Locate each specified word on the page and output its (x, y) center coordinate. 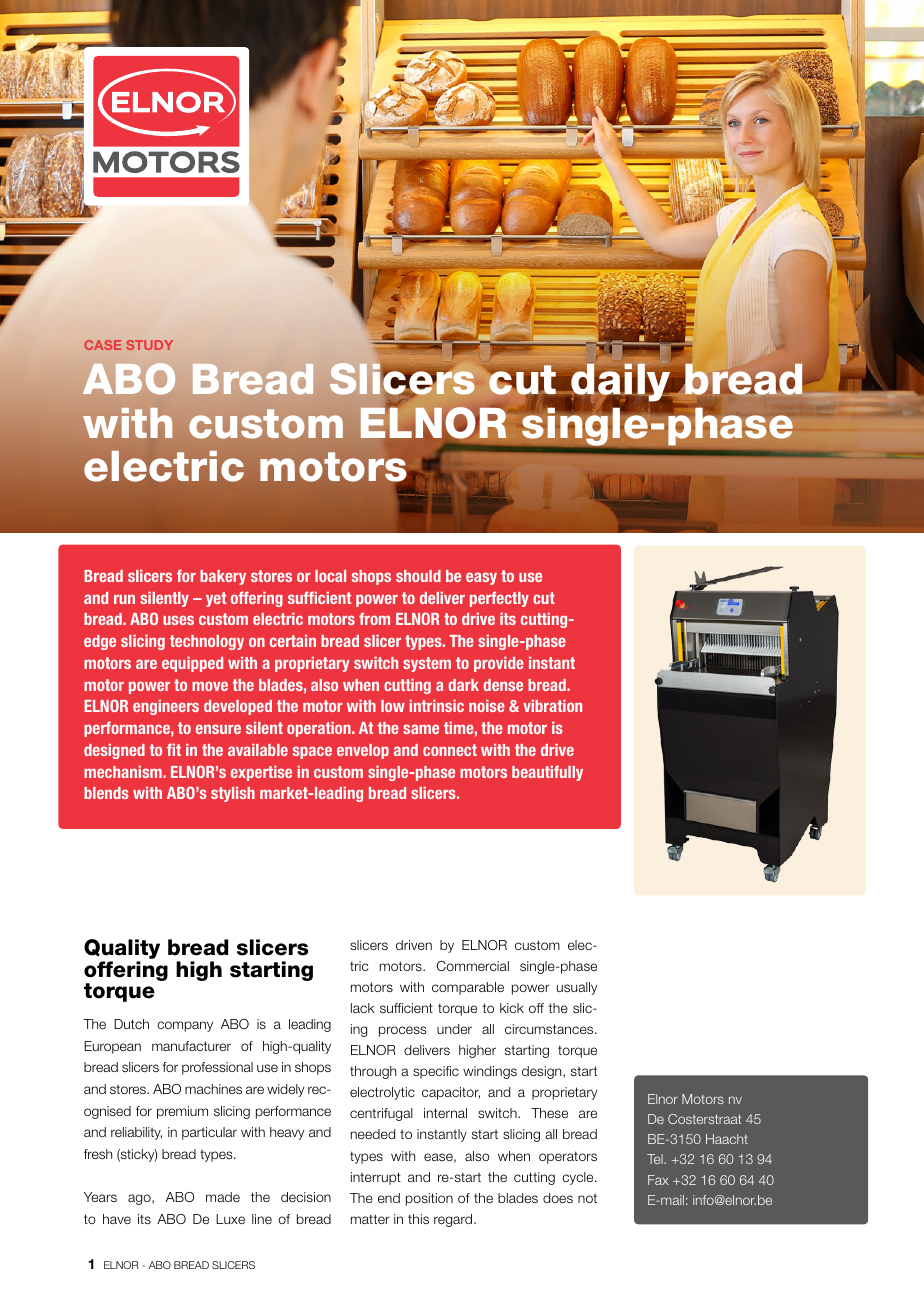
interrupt (376, 1178)
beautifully (547, 773)
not (587, 1198)
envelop (363, 751)
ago (140, 1199)
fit (174, 749)
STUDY (149, 345)
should (418, 576)
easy (481, 578)
